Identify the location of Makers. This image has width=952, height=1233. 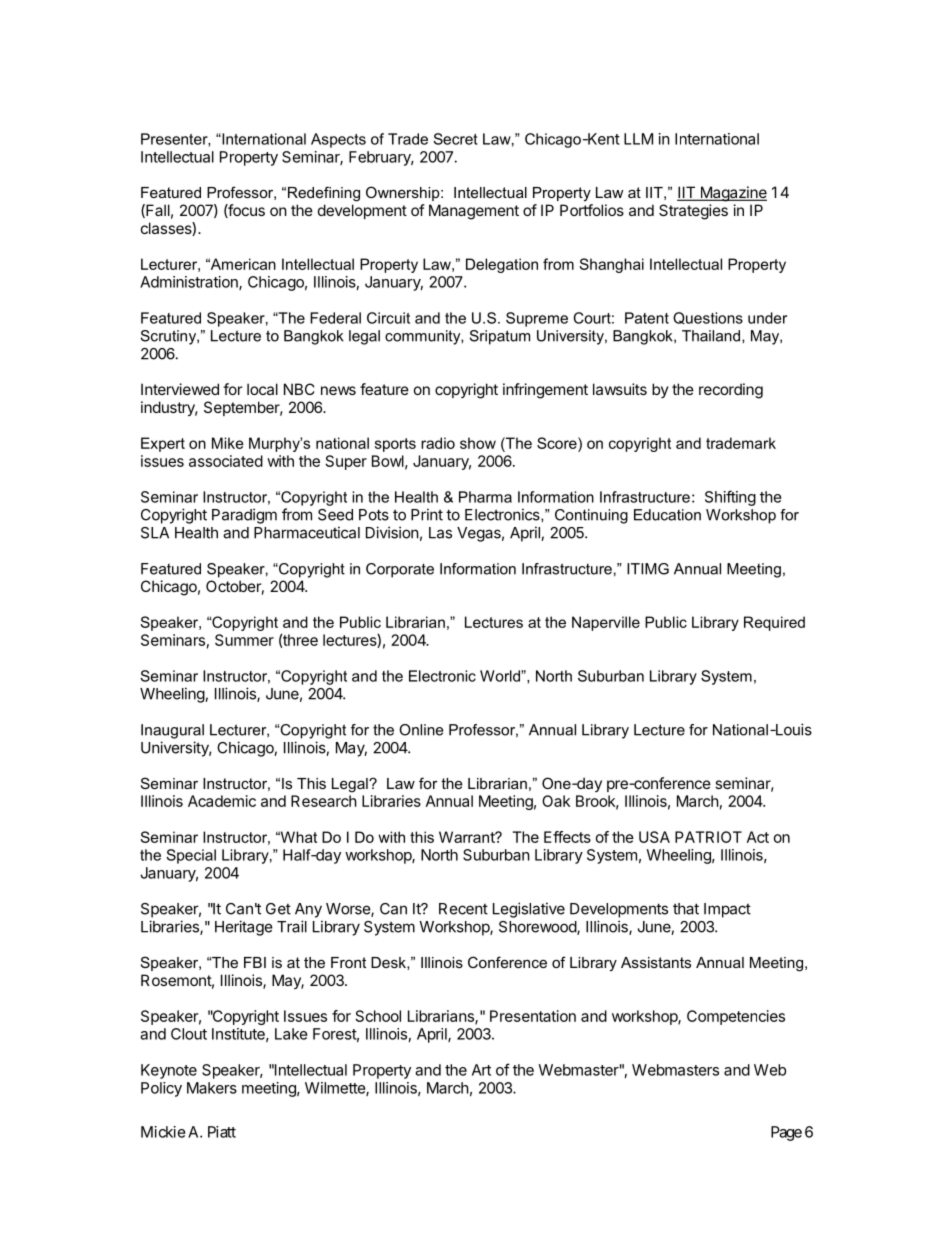
(212, 1088).
